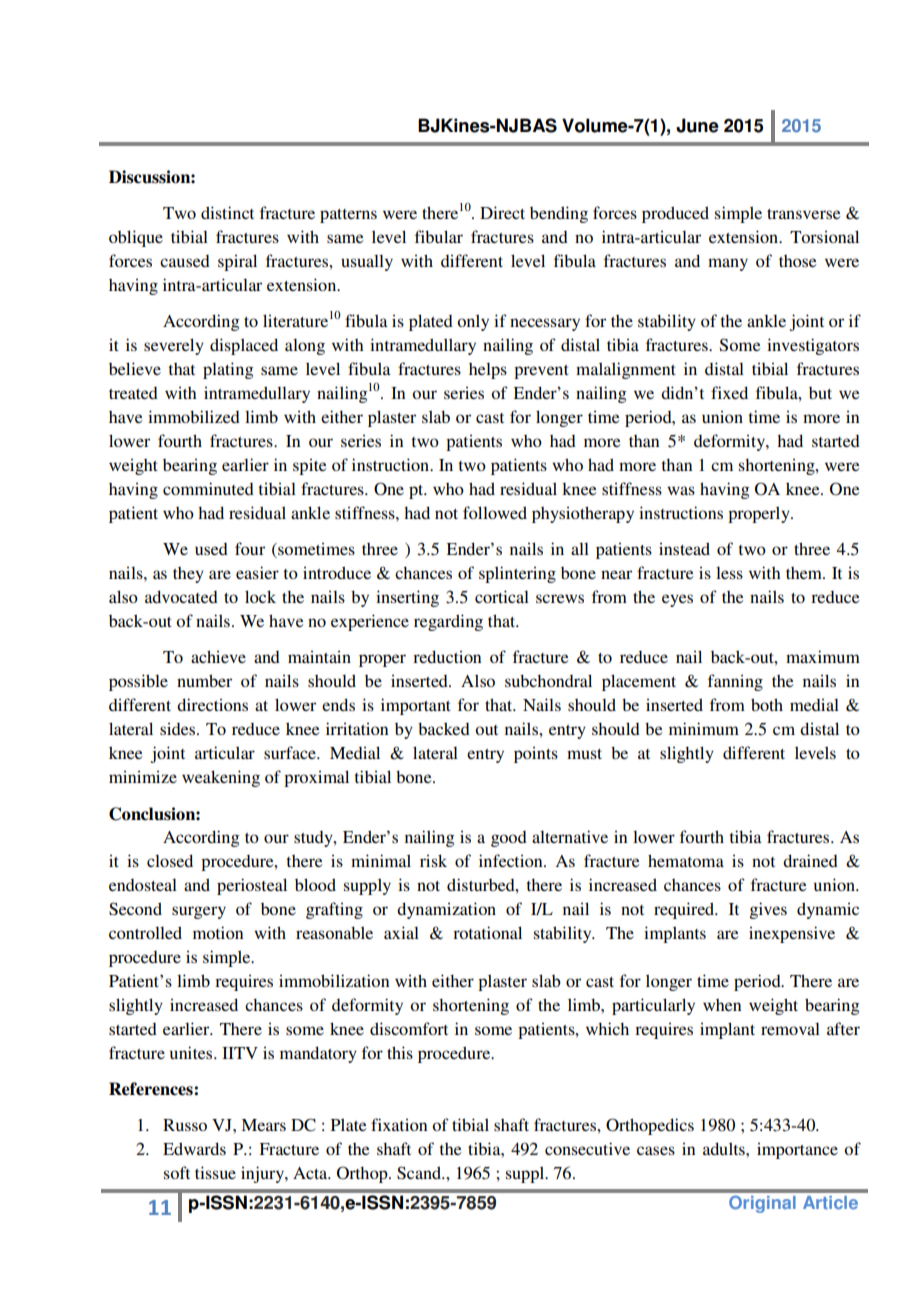  What do you see at coordinates (813, 346) in the document?
I see `investigators` at bounding box center [813, 346].
